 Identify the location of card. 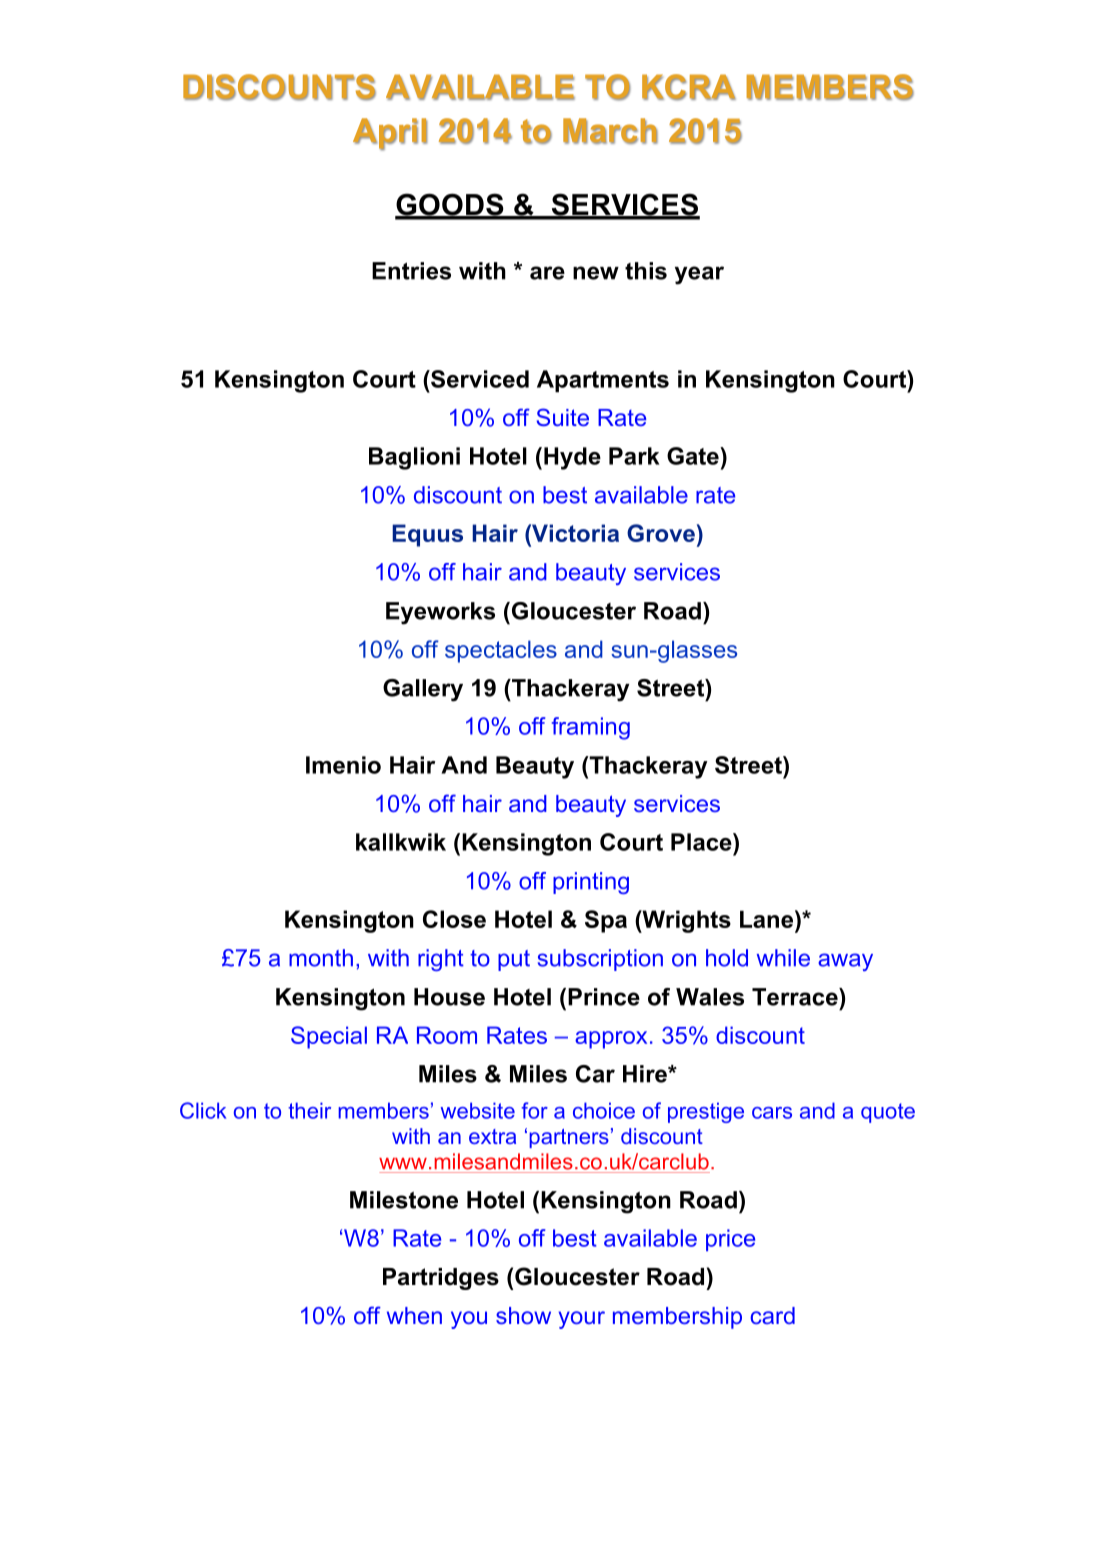
(773, 1315).
